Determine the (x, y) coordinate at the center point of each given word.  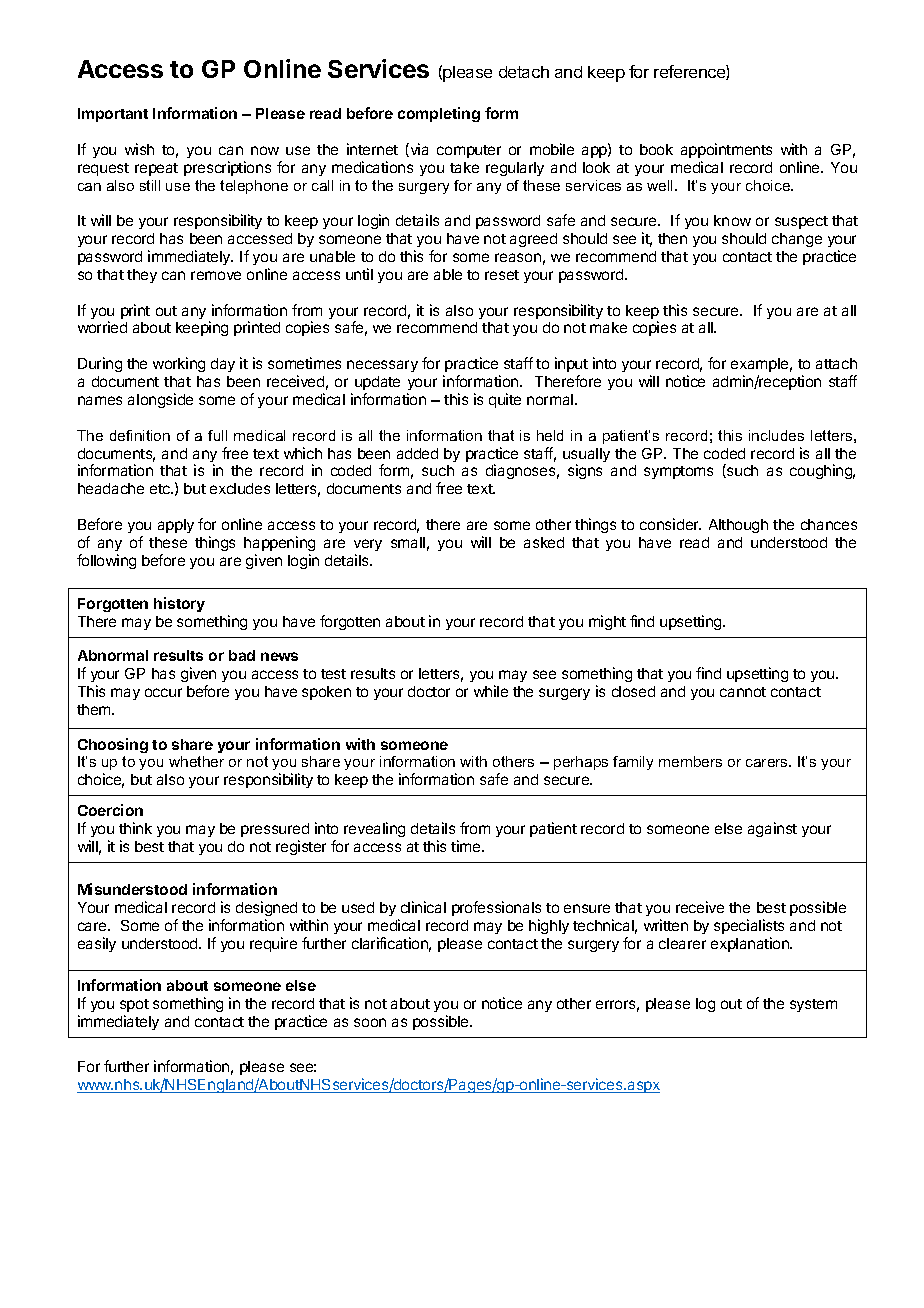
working (179, 364)
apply (176, 526)
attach (836, 363)
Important (113, 115)
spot (134, 1007)
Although (738, 526)
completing (439, 114)
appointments (726, 150)
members (690, 761)
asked (544, 542)
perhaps (581, 763)
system (813, 1005)
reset (502, 275)
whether (196, 761)
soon (370, 1022)
